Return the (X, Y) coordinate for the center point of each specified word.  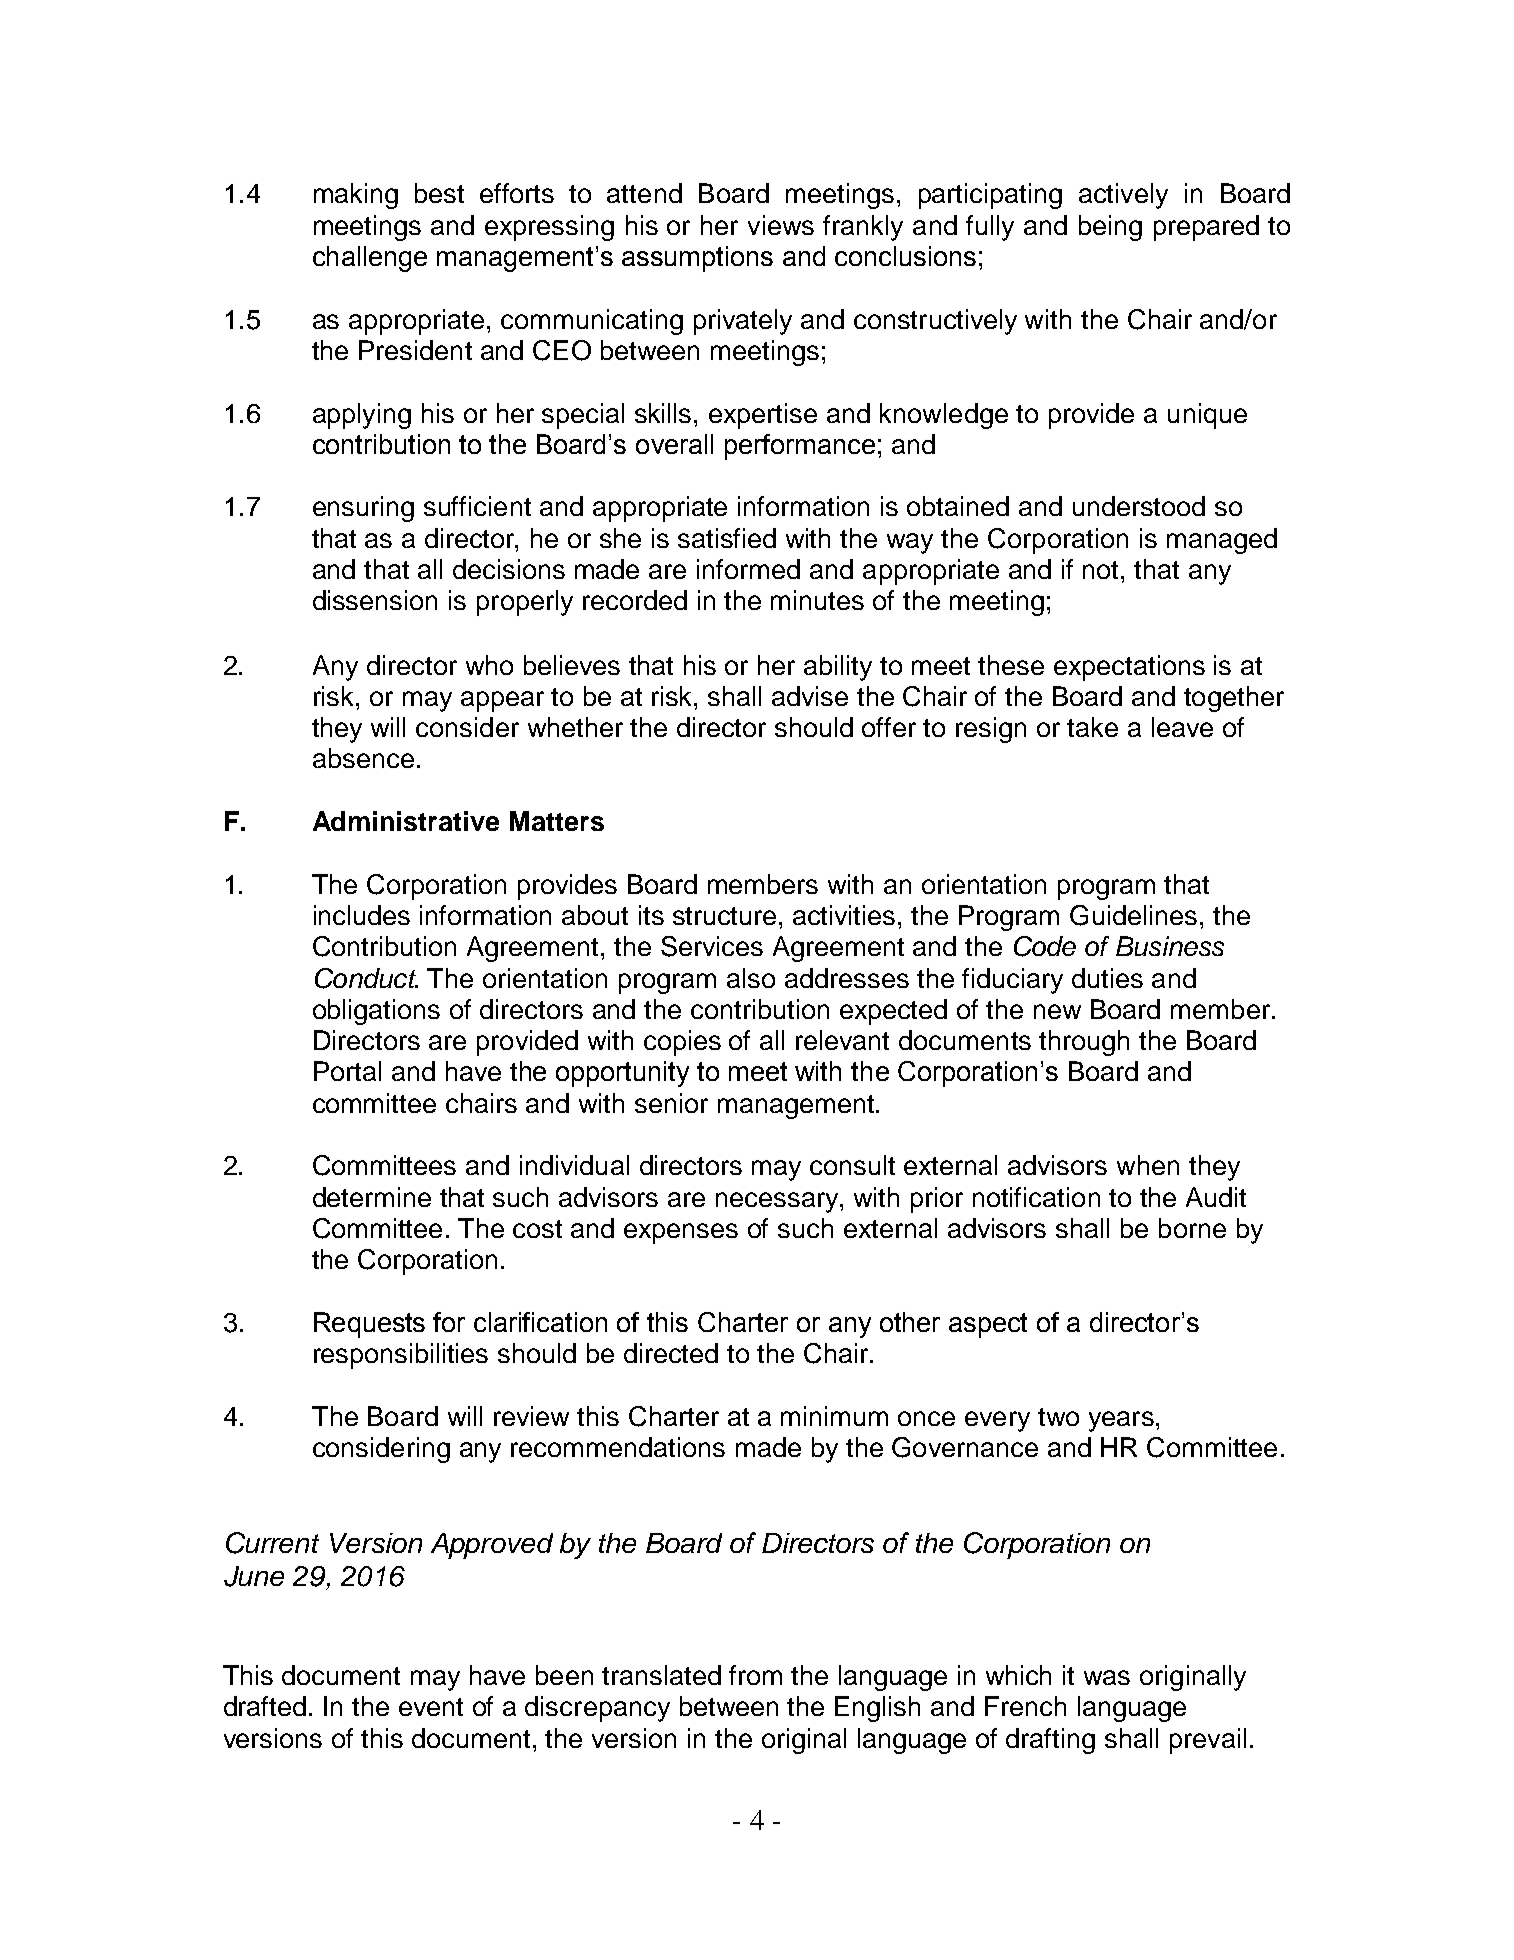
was (1107, 1677)
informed (748, 569)
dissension (375, 600)
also (751, 978)
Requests (369, 1325)
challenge (370, 259)
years (1121, 1421)
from (755, 1675)
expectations (1129, 668)
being (1110, 228)
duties (1107, 978)
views (781, 225)
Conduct (366, 978)
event (431, 1707)
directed (671, 1353)
